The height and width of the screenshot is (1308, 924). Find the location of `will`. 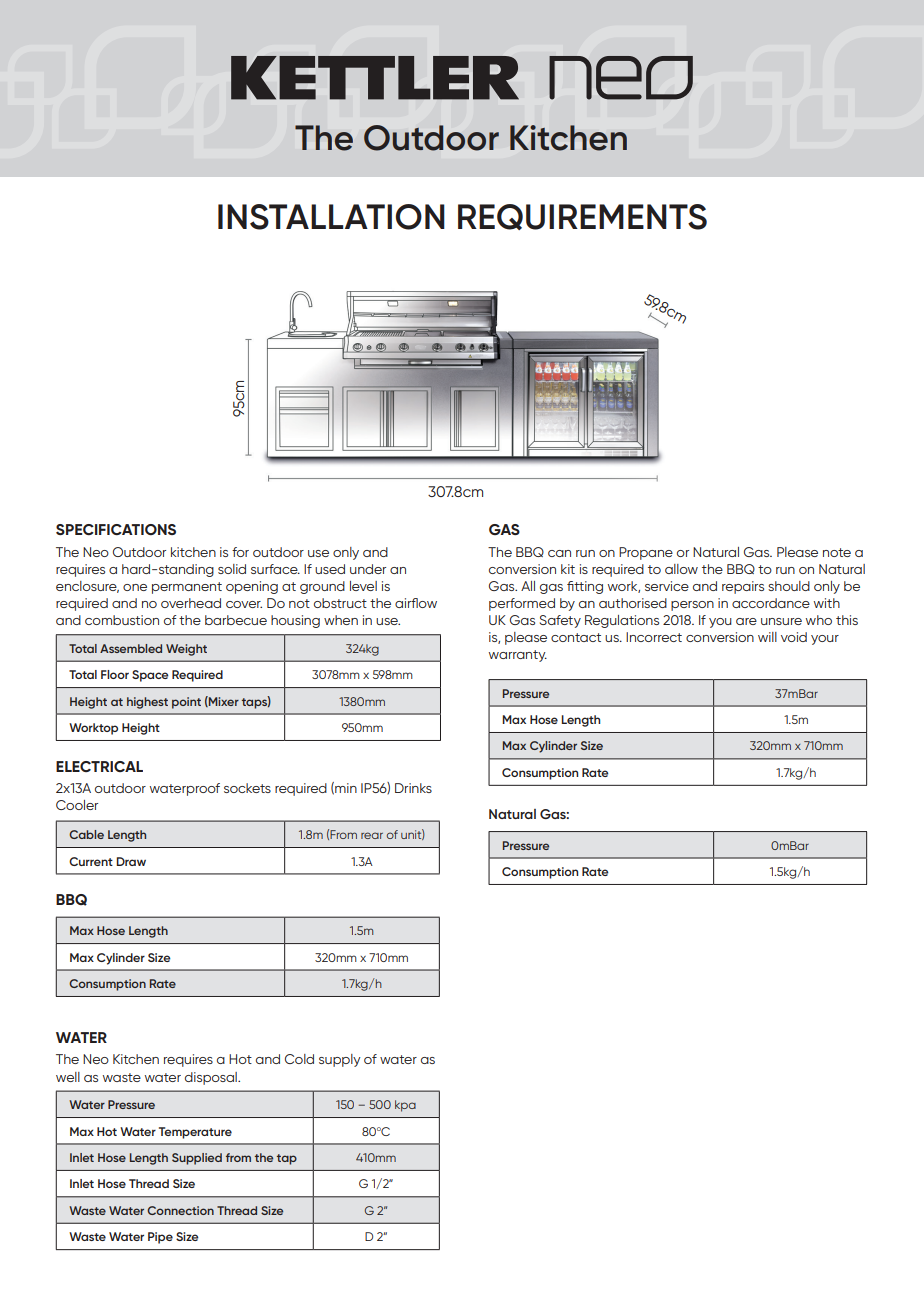

will is located at coordinates (767, 637).
